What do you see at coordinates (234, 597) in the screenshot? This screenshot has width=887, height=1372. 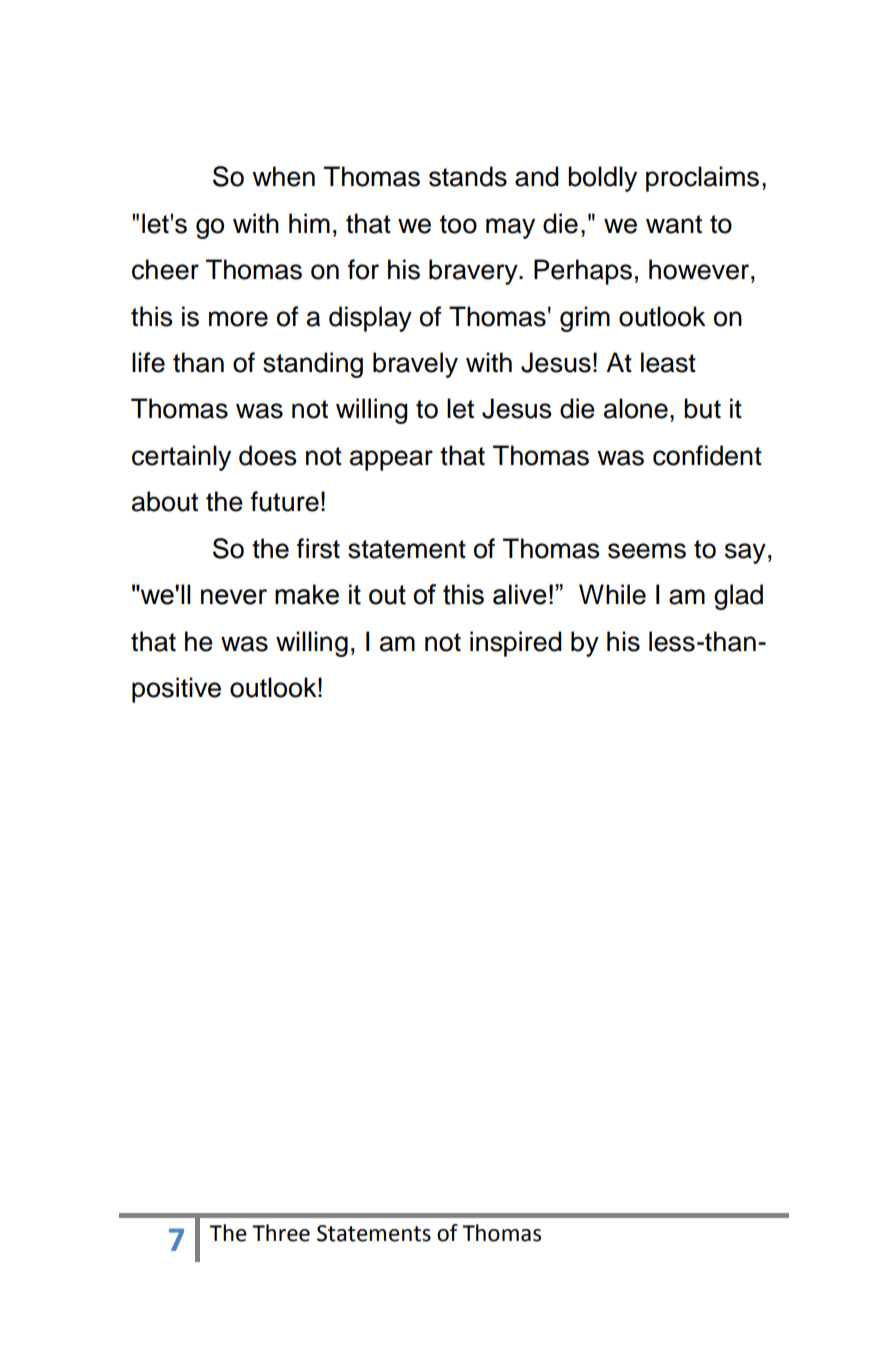 I see `never` at bounding box center [234, 597].
